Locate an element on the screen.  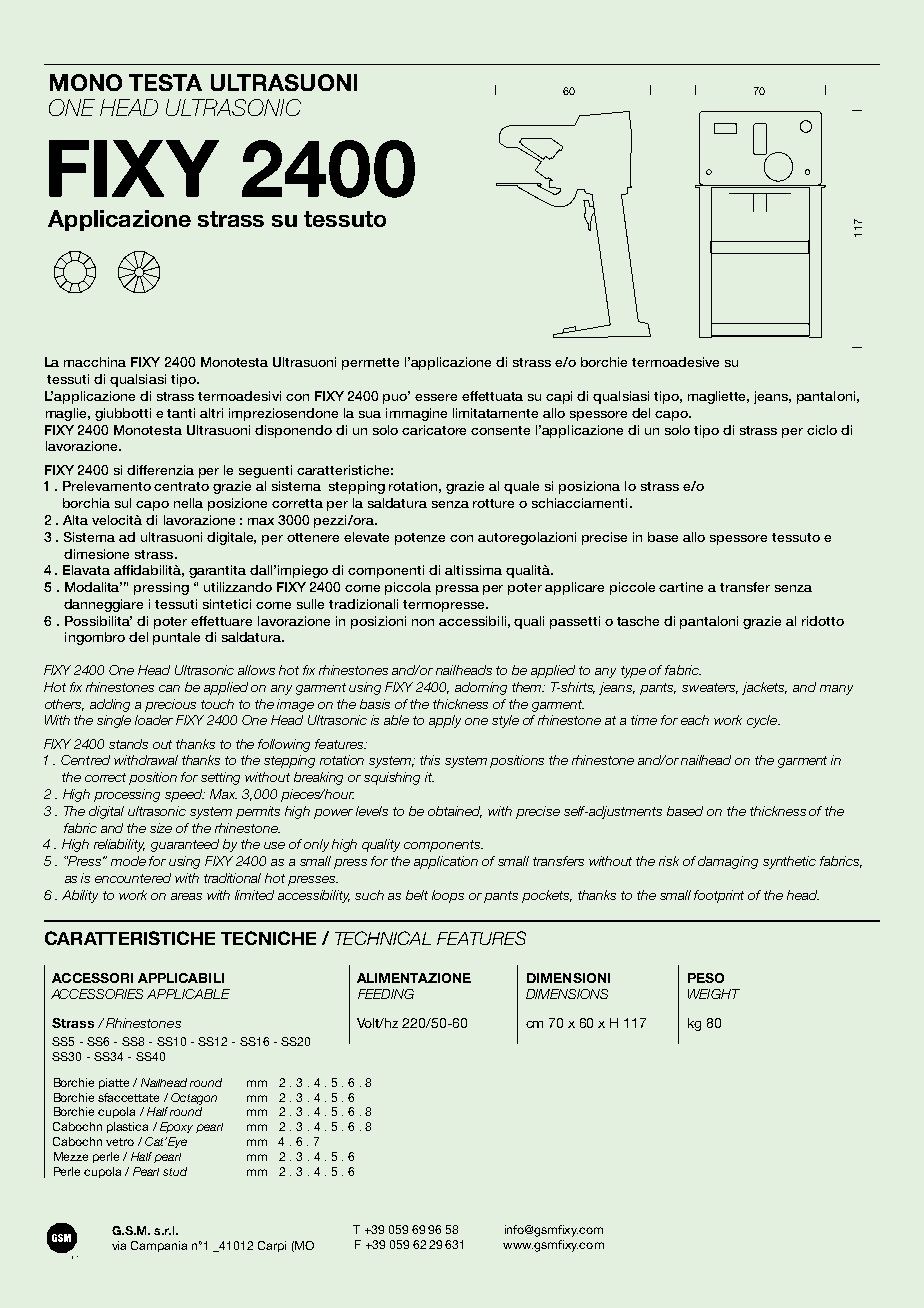
ridotto is located at coordinates (823, 621).
